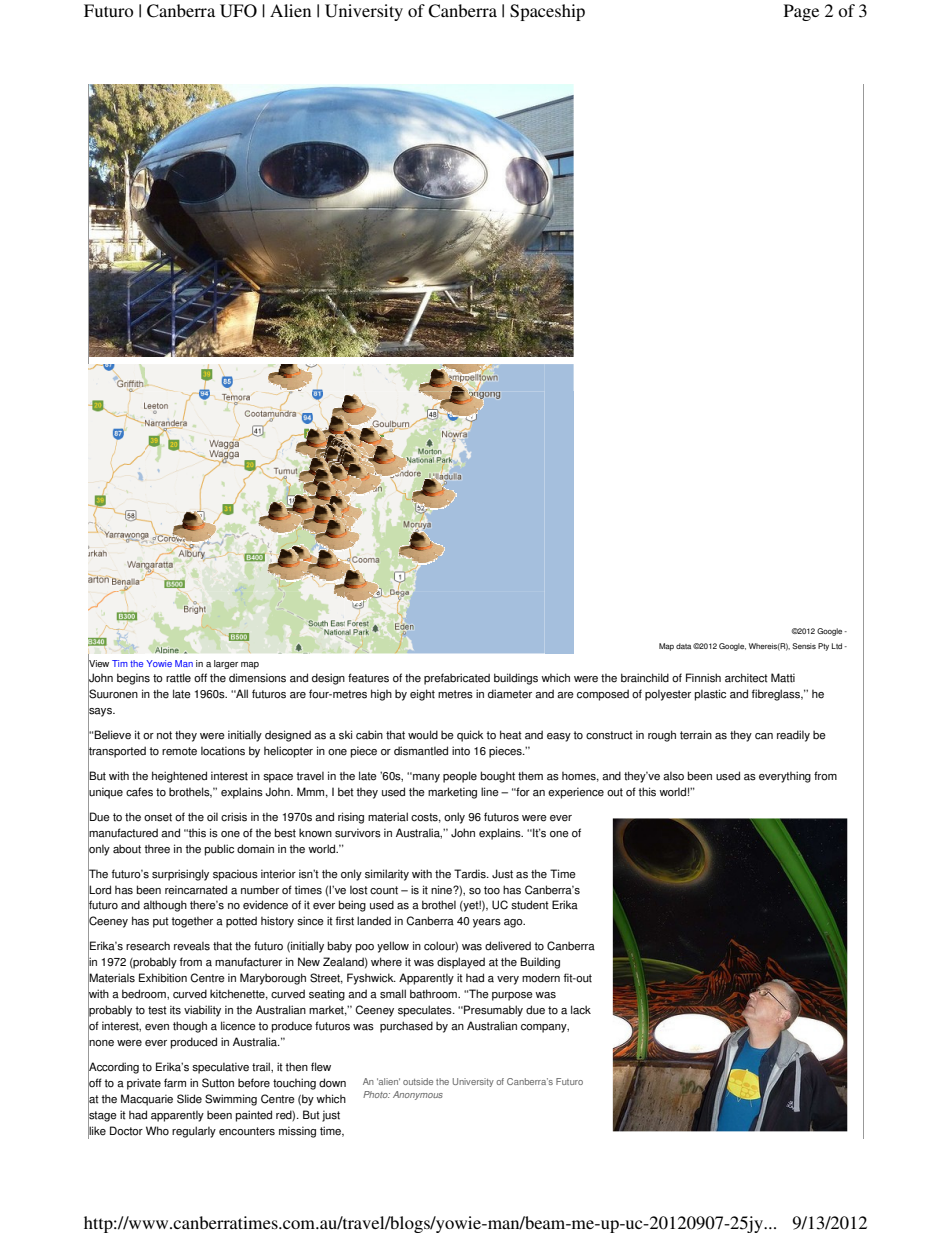  What do you see at coordinates (823, 647) in the document?
I see `Pty` at bounding box center [823, 647].
